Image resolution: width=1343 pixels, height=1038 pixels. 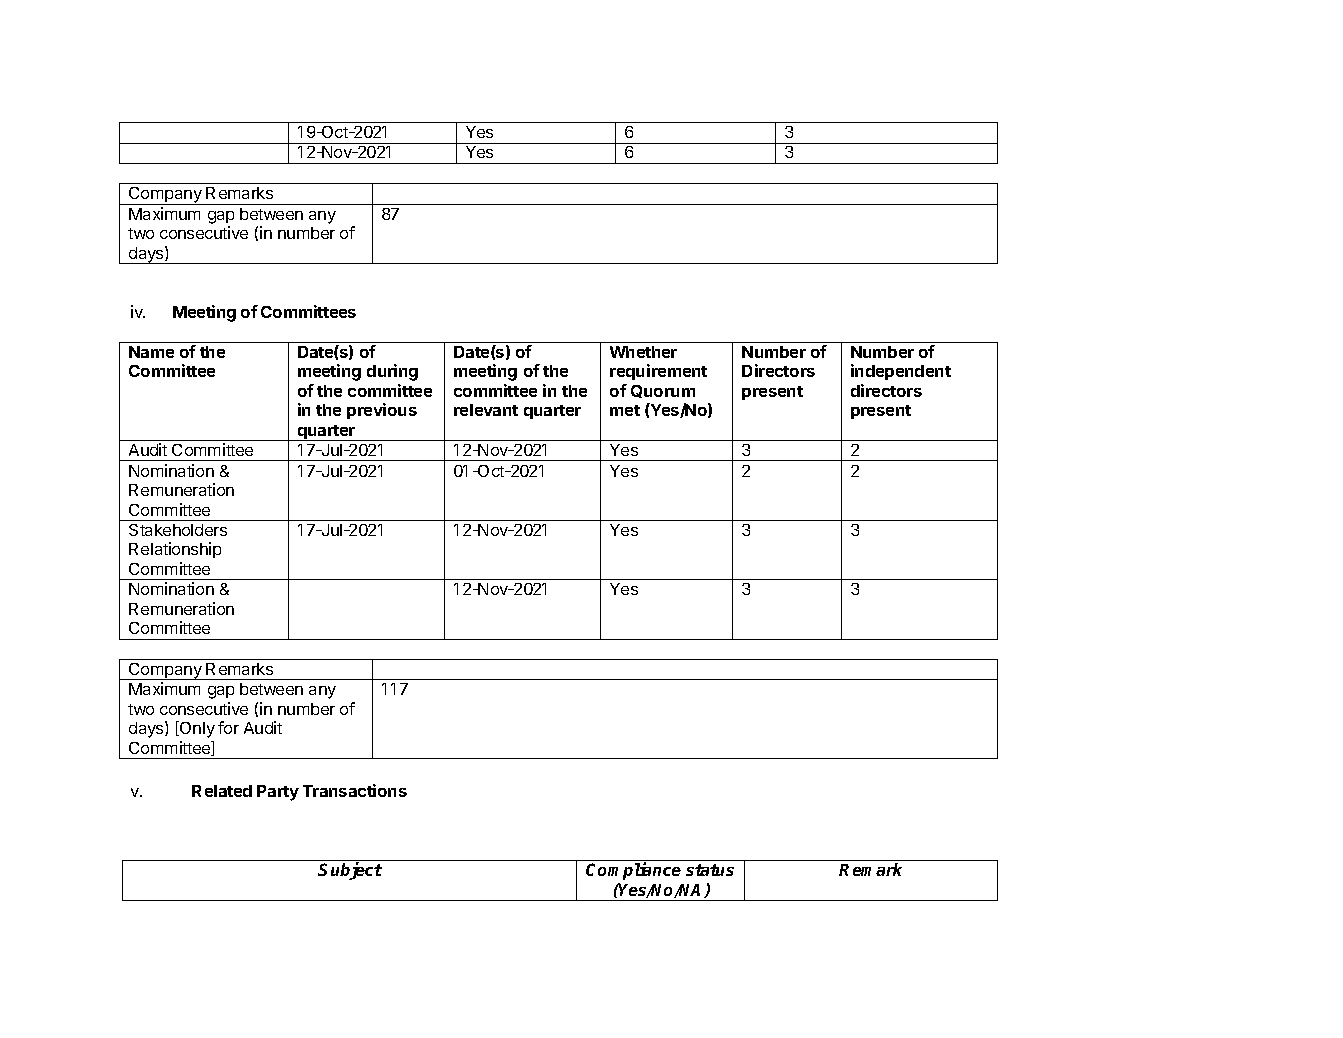 What do you see at coordinates (151, 352) in the screenshot?
I see `Name` at bounding box center [151, 352].
